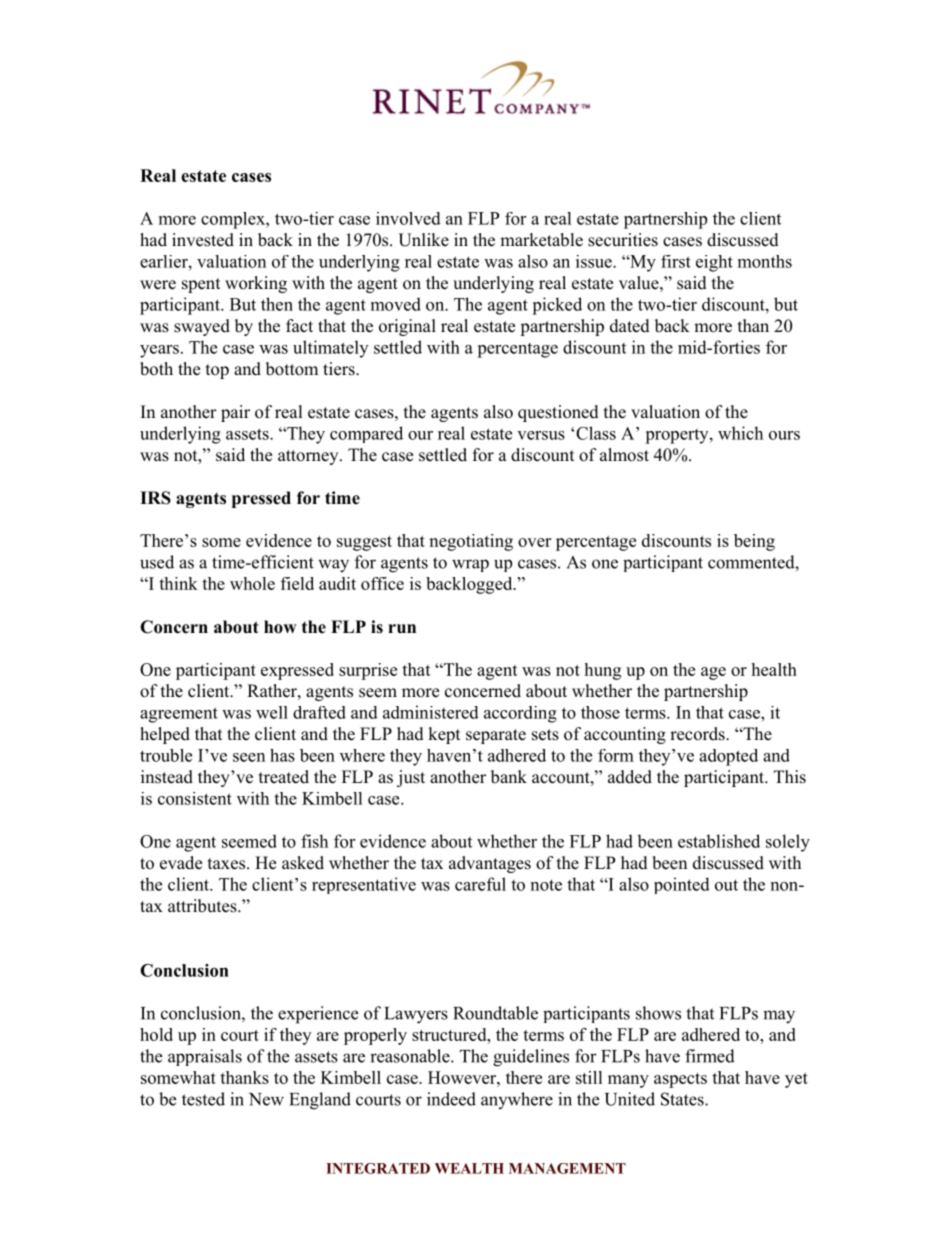 Image resolution: width=952 pixels, height=1233 pixels. I want to click on which, so click(740, 433).
